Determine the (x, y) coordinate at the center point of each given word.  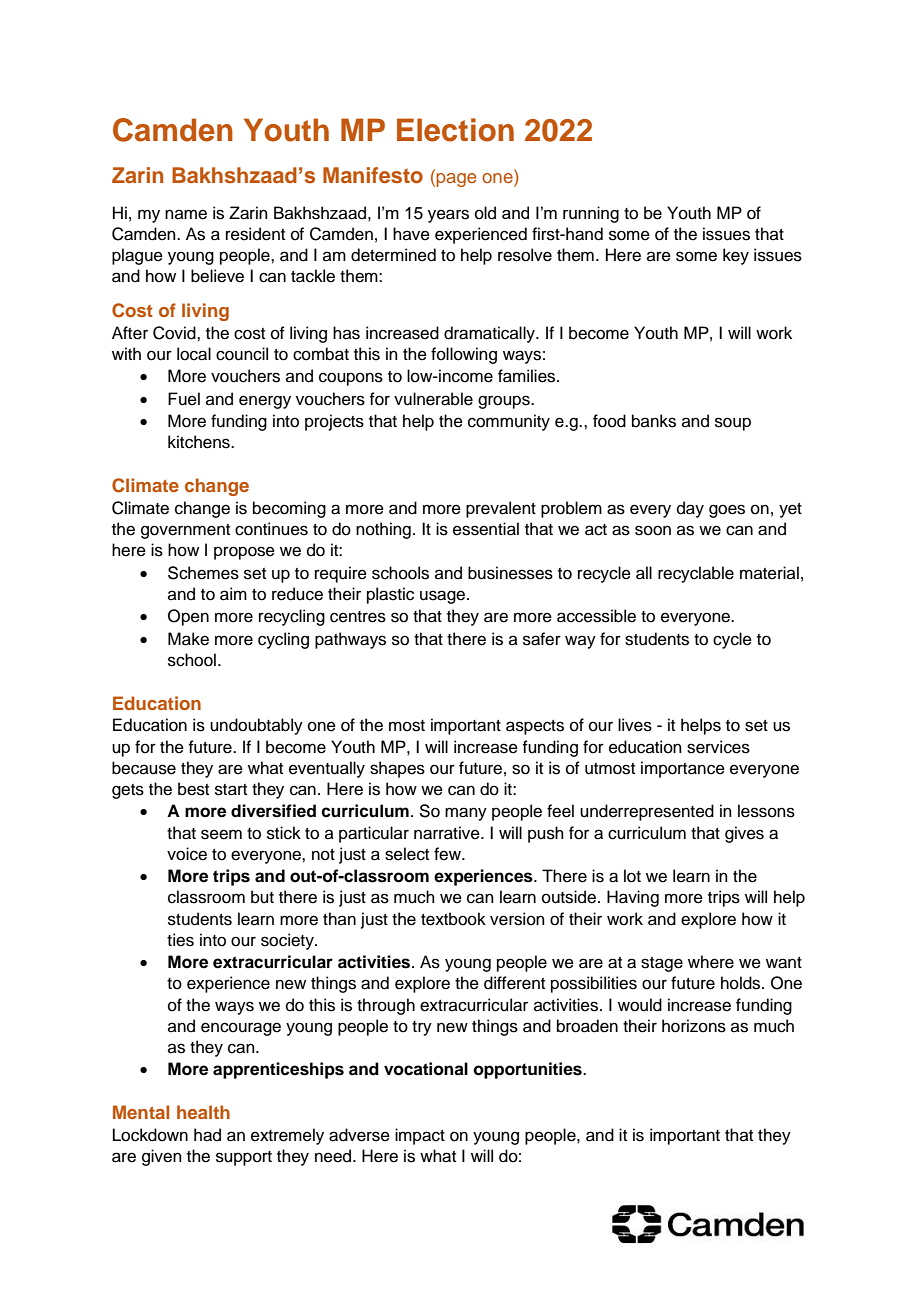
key (736, 256)
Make (188, 639)
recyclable (696, 574)
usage (444, 597)
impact (420, 1136)
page (456, 180)
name (186, 214)
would (640, 1005)
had (207, 1135)
